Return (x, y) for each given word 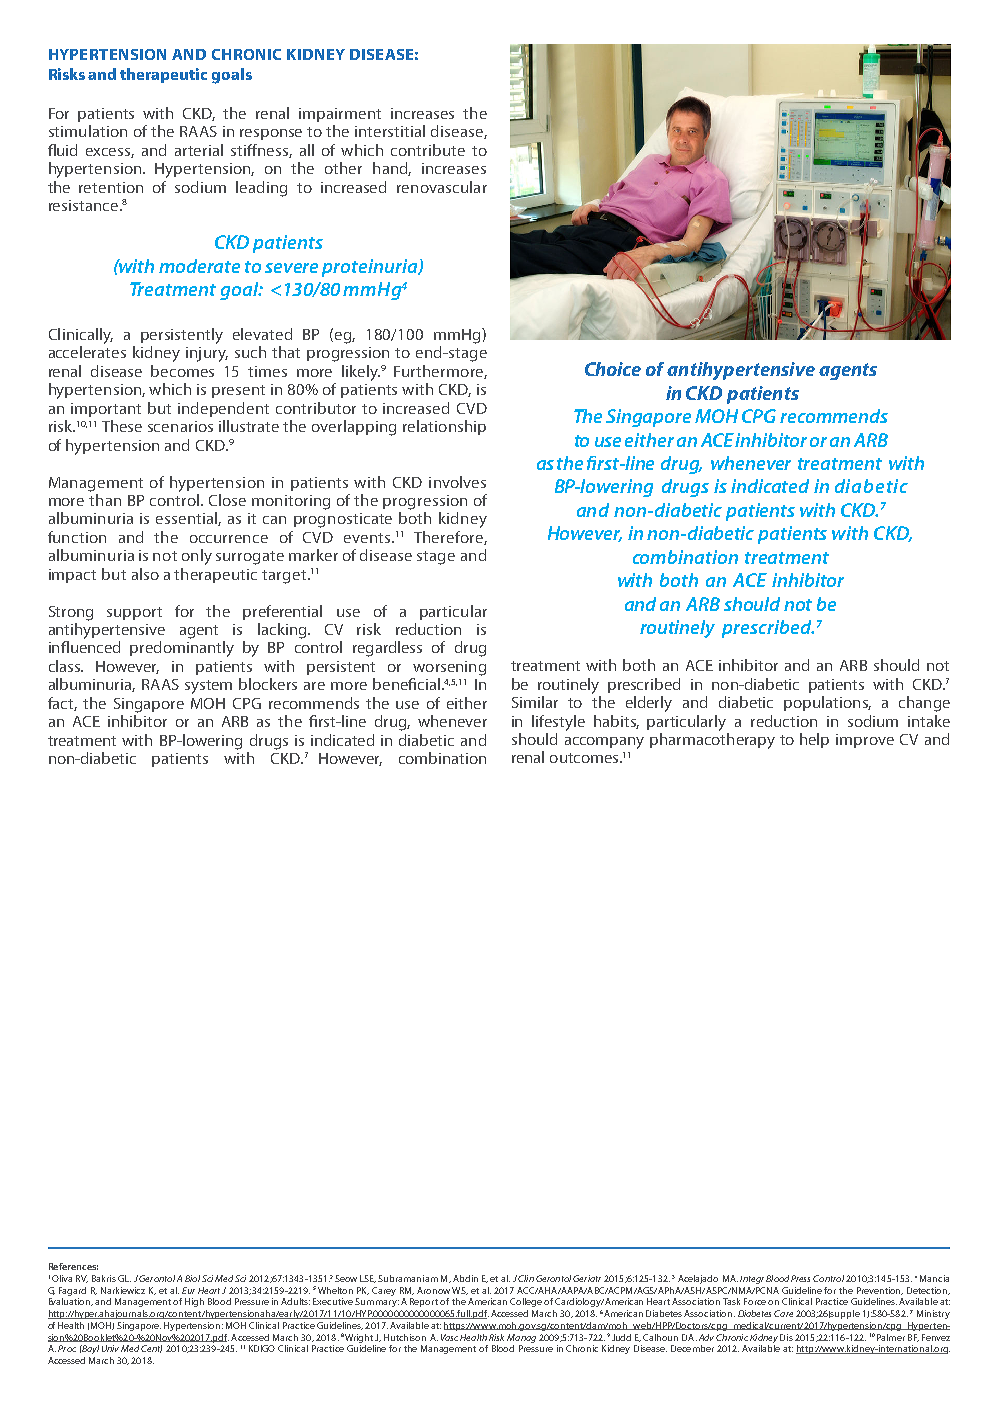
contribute (428, 150)
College (526, 1302)
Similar (535, 702)
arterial (199, 150)
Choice (613, 369)
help (814, 740)
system (208, 687)
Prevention (880, 1291)
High (194, 1302)
